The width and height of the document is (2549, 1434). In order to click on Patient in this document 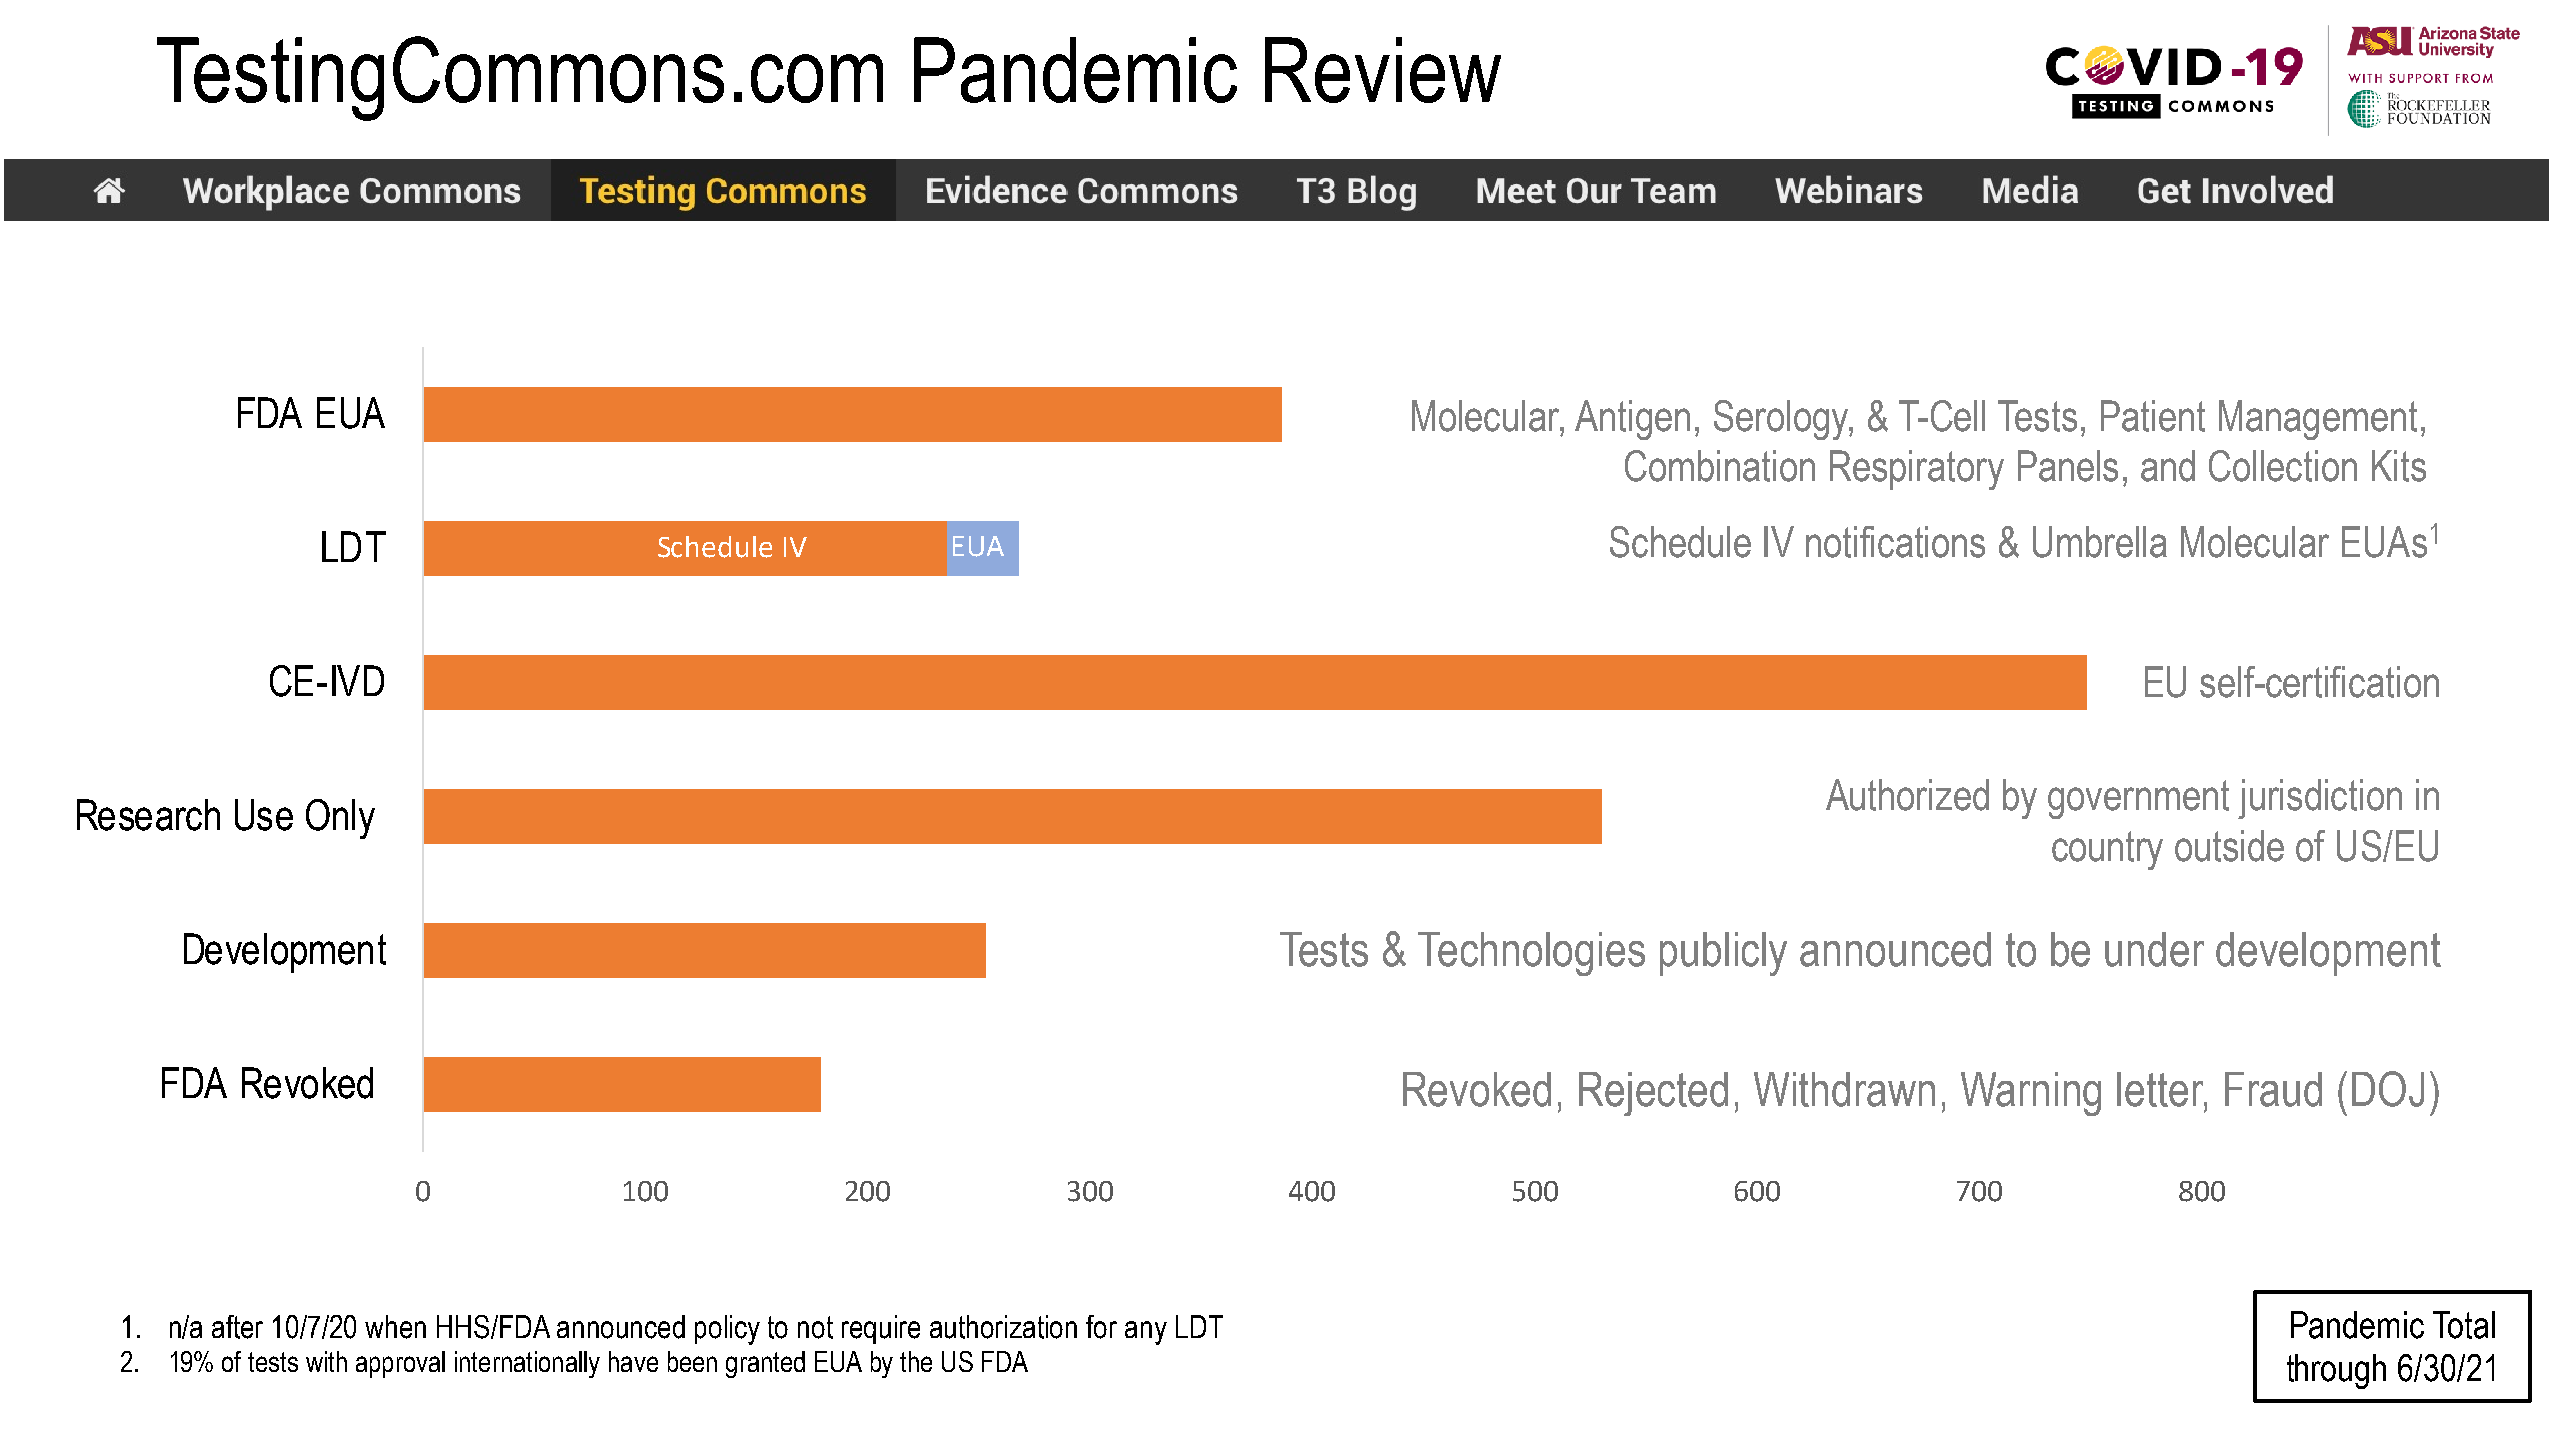, I will do `click(2153, 416)`.
